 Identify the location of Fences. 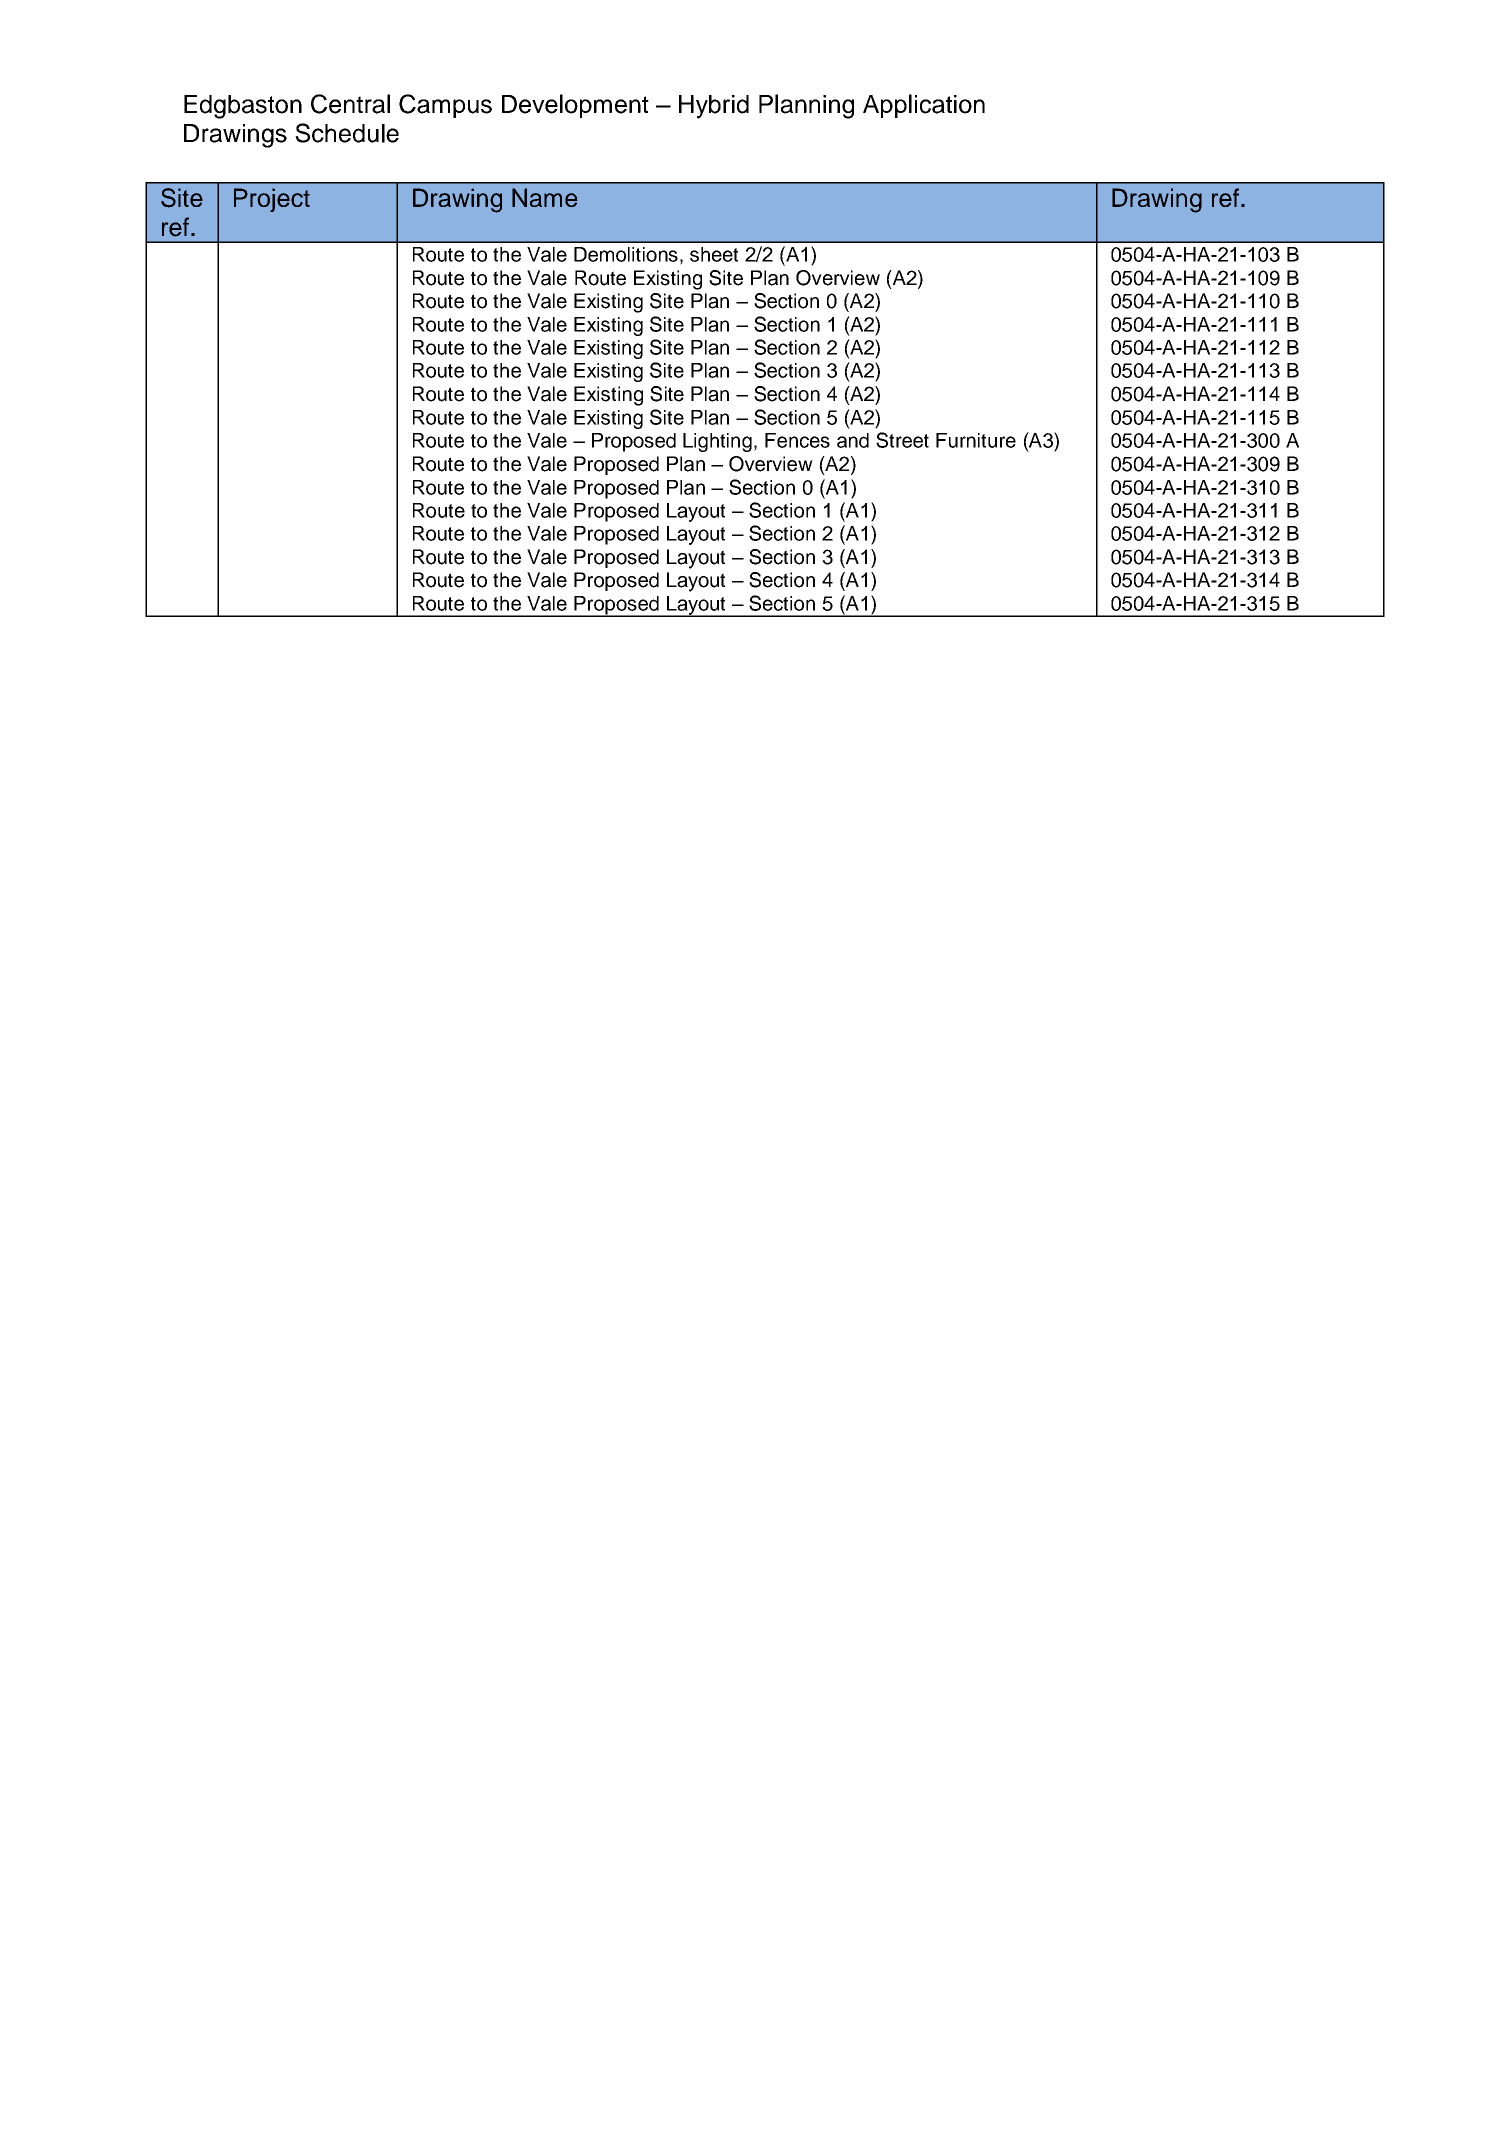
(797, 440).
